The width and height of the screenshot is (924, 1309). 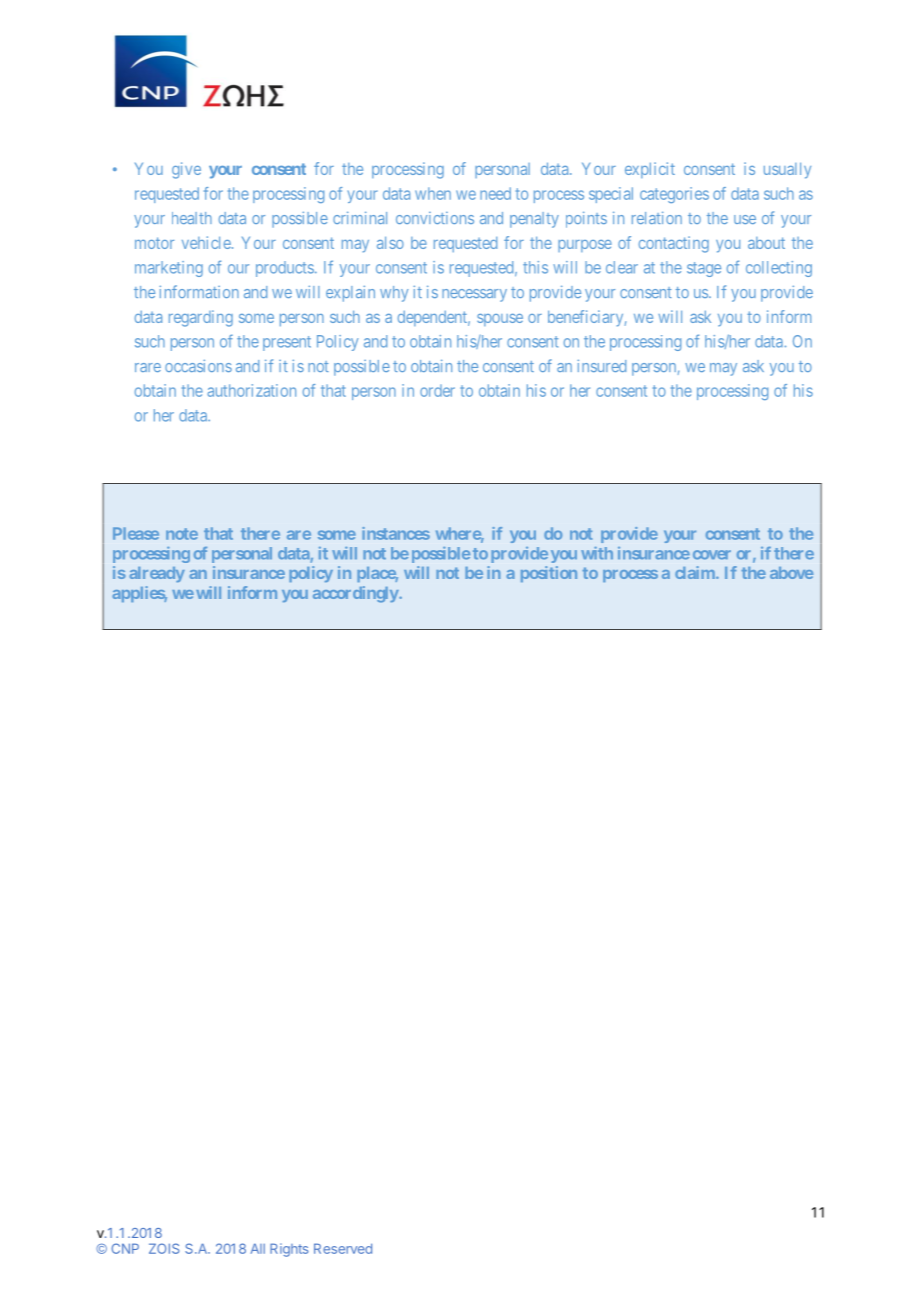 What do you see at coordinates (437, 390) in the screenshot?
I see `order` at bounding box center [437, 390].
